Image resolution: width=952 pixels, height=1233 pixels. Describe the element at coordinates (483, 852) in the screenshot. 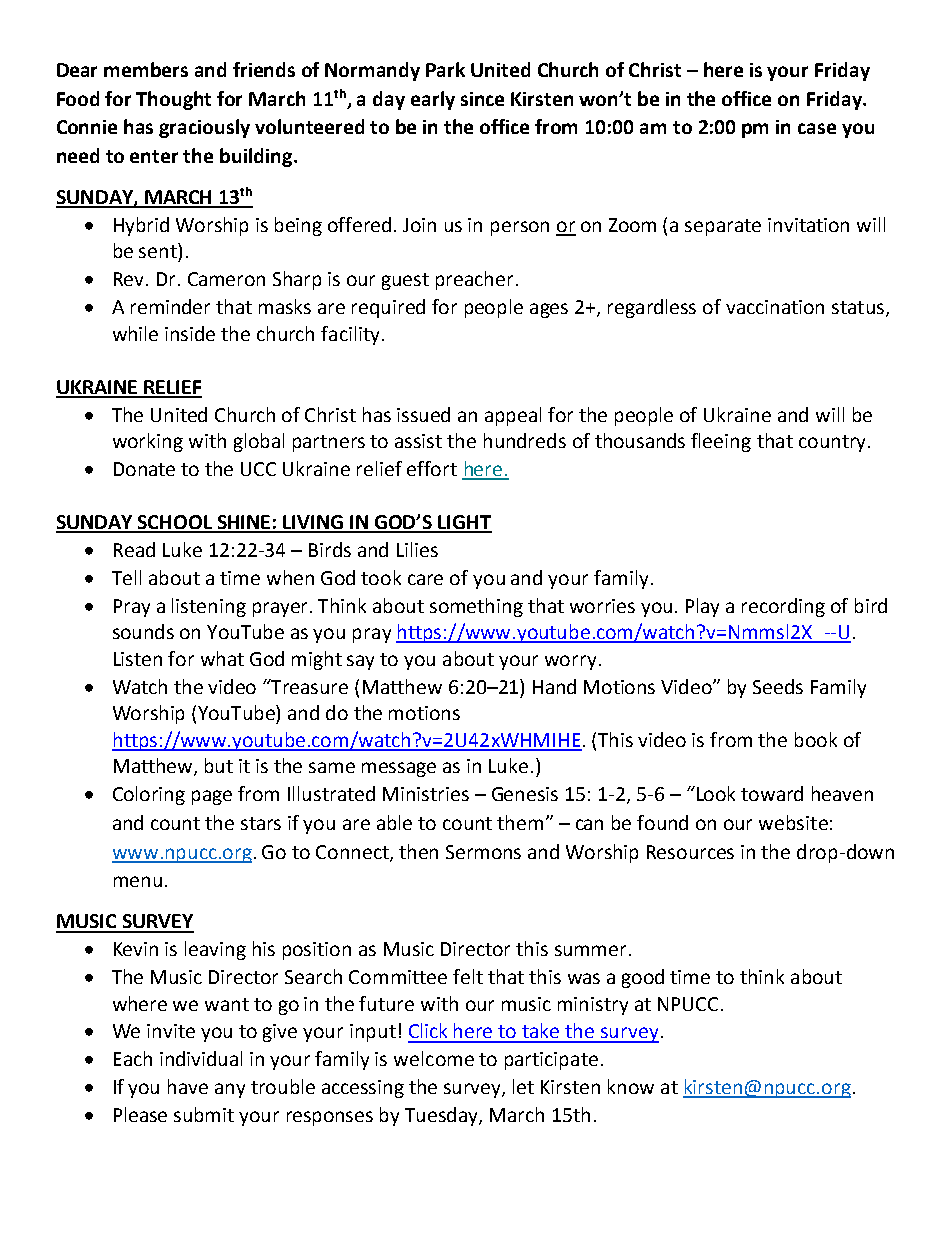

I see `Sermons` at that location.
